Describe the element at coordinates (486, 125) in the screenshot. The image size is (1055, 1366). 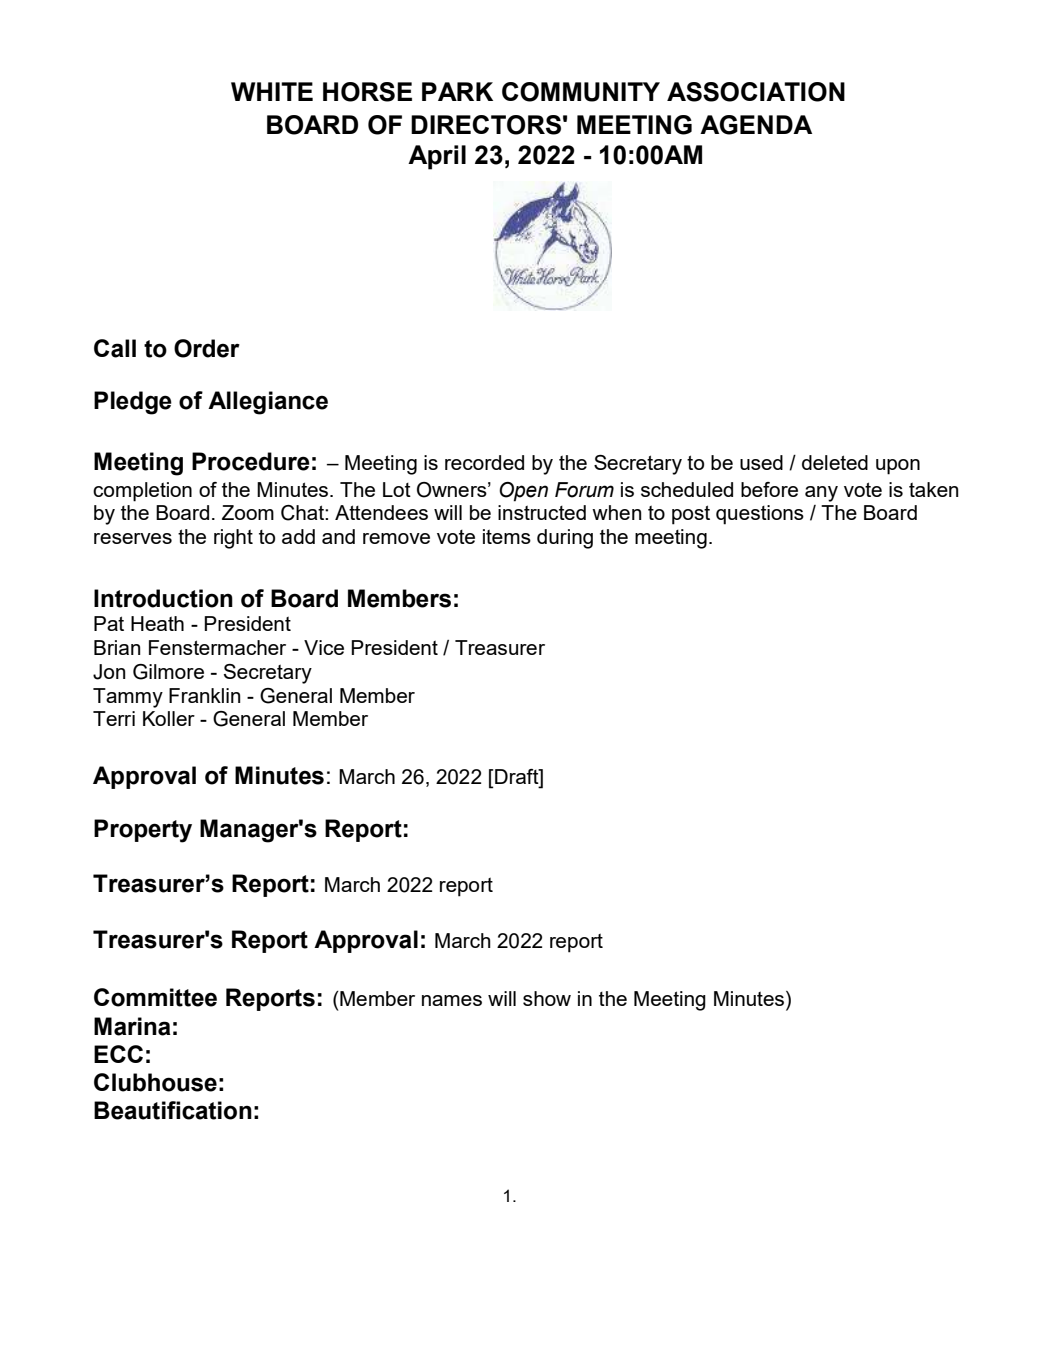
I see `DIRECTORS` at that location.
